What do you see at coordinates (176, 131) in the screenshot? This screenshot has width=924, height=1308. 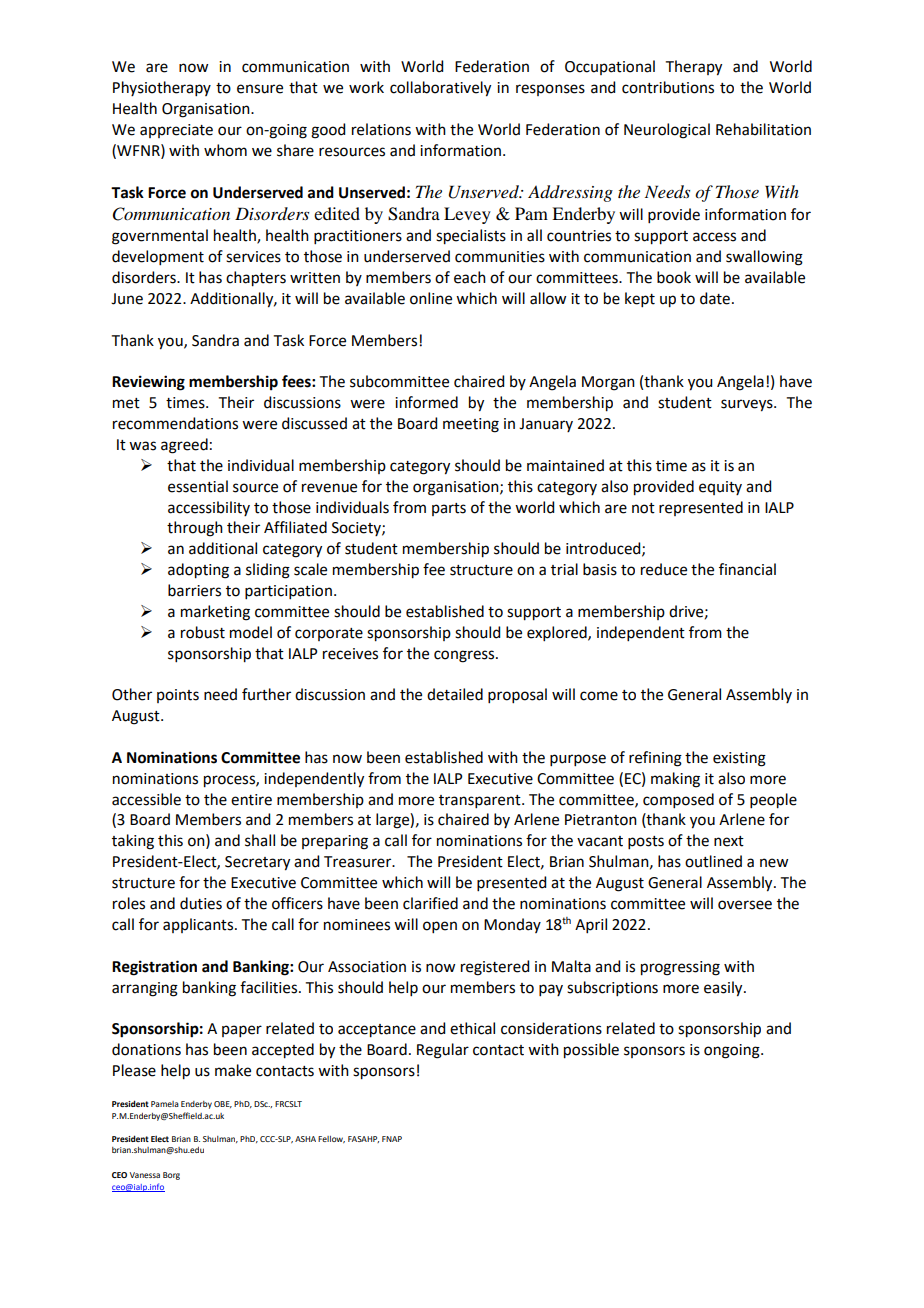 I see `appreciate` at bounding box center [176, 131].
